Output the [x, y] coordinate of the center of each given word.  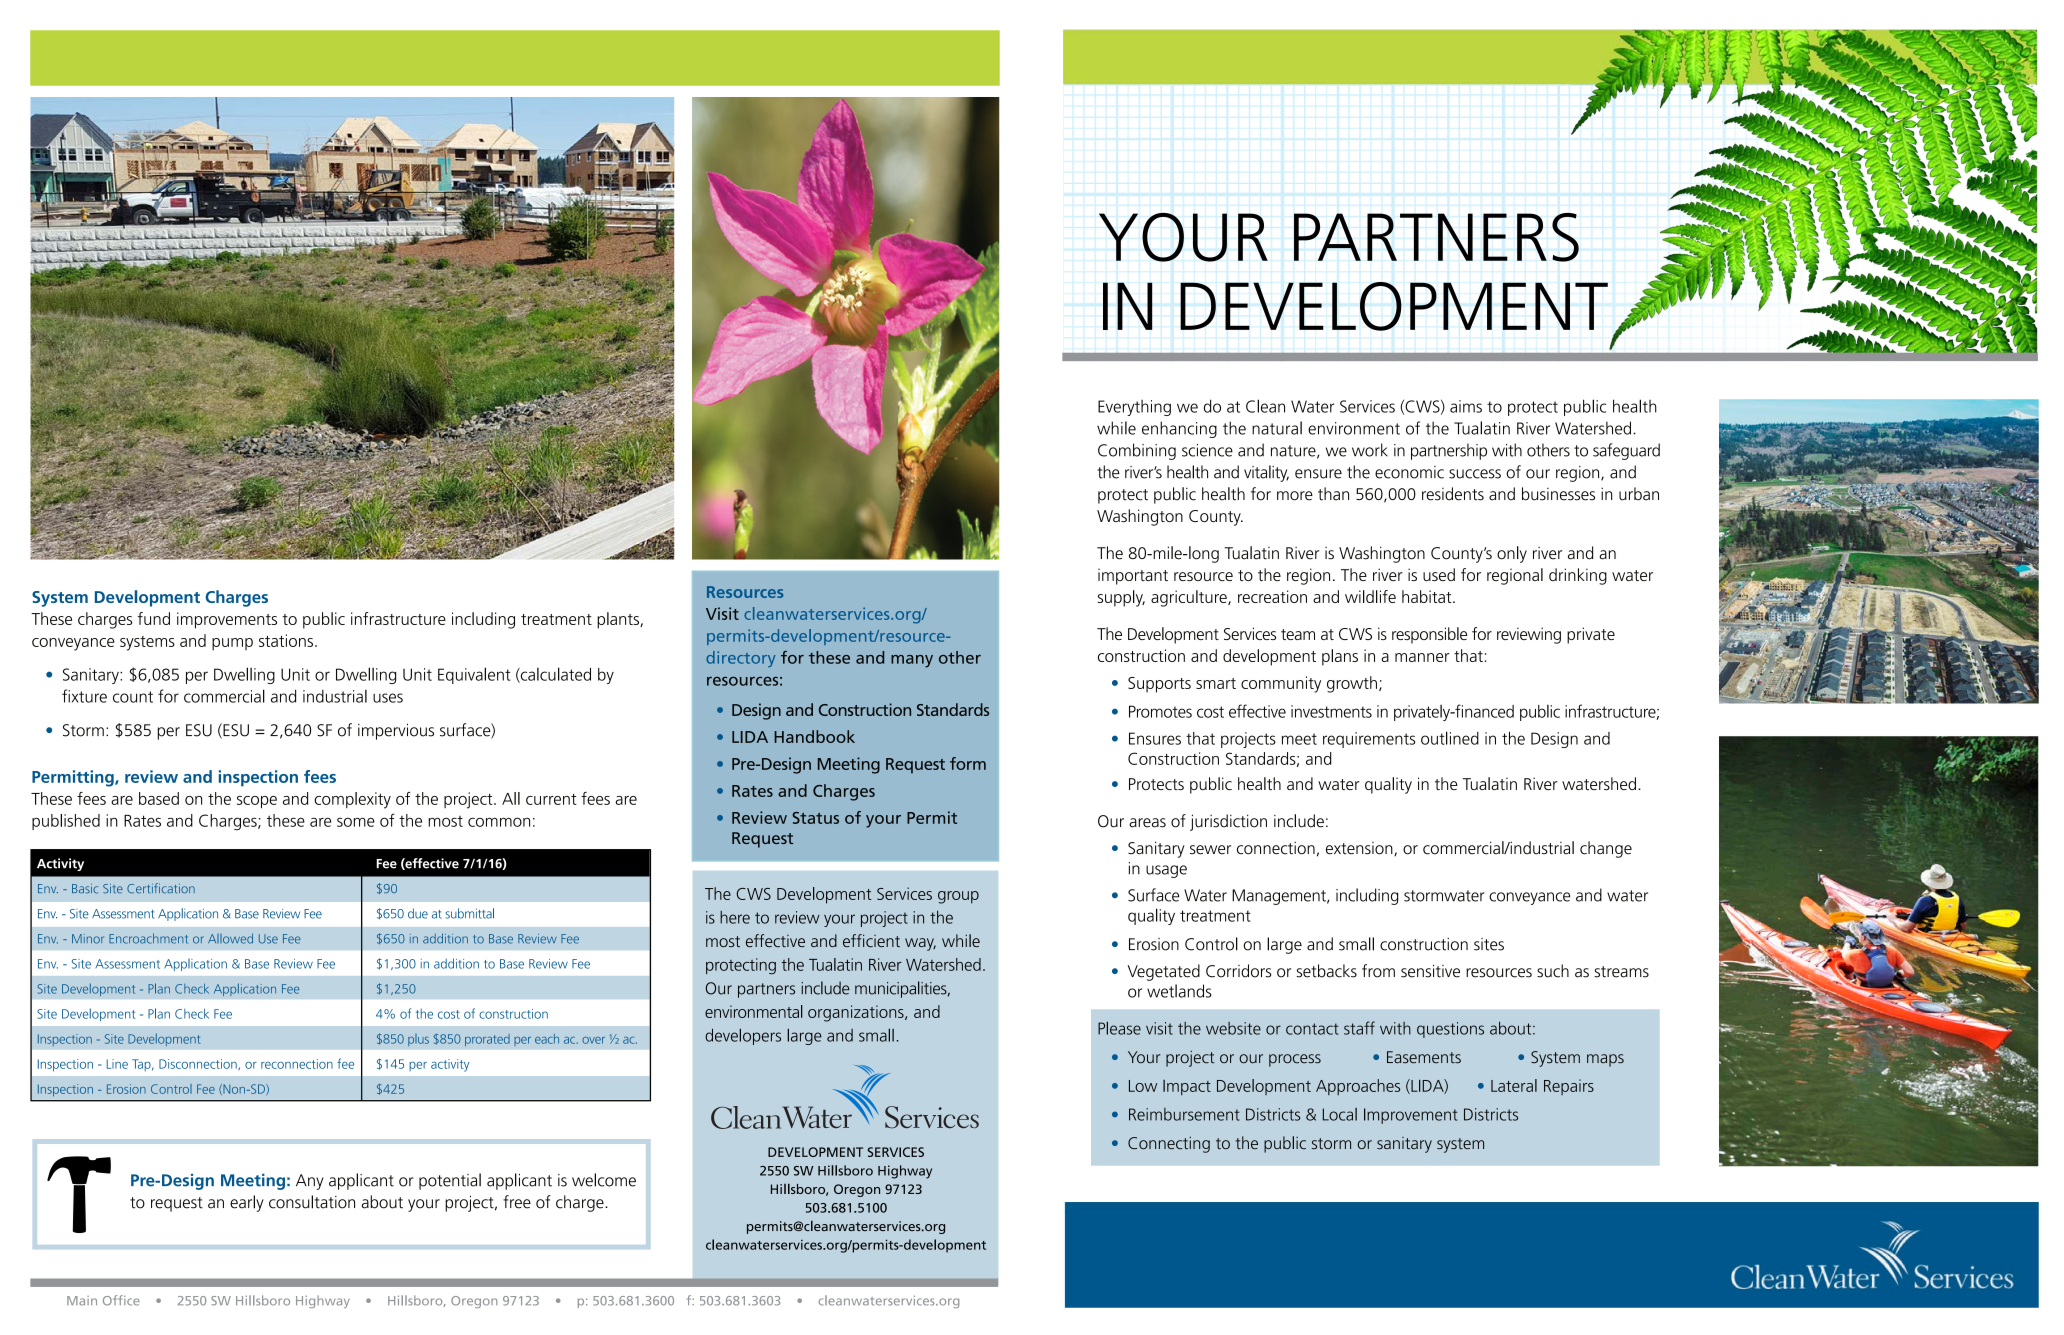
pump [232, 644]
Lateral [1514, 1085]
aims [1466, 406]
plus [418, 1040]
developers [743, 1036]
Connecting [1169, 1145]
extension [1360, 849]
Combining [1137, 451]
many [912, 661]
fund [154, 618]
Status [815, 818]
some [356, 822]
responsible [1429, 635]
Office [121, 1300]
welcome [604, 1180]
